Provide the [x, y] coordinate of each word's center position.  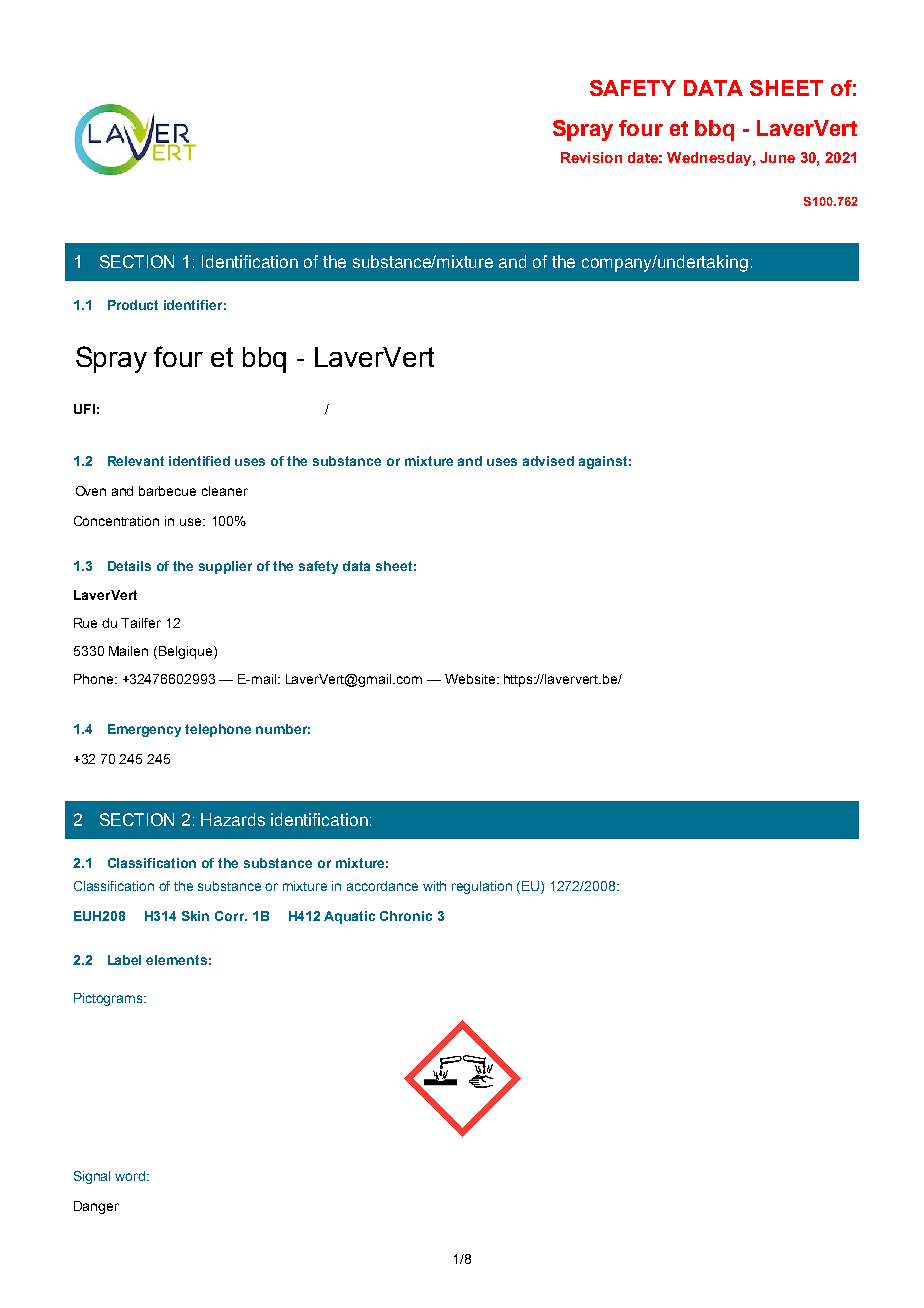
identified [199, 461]
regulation [482, 887]
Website [470, 679]
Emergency [144, 730]
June [777, 157]
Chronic [406, 916]
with [434, 886]
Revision [591, 157]
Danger [96, 1207]
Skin [195, 916]
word [131, 1176]
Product [133, 305]
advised [548, 461]
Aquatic [349, 917]
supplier [225, 567]
